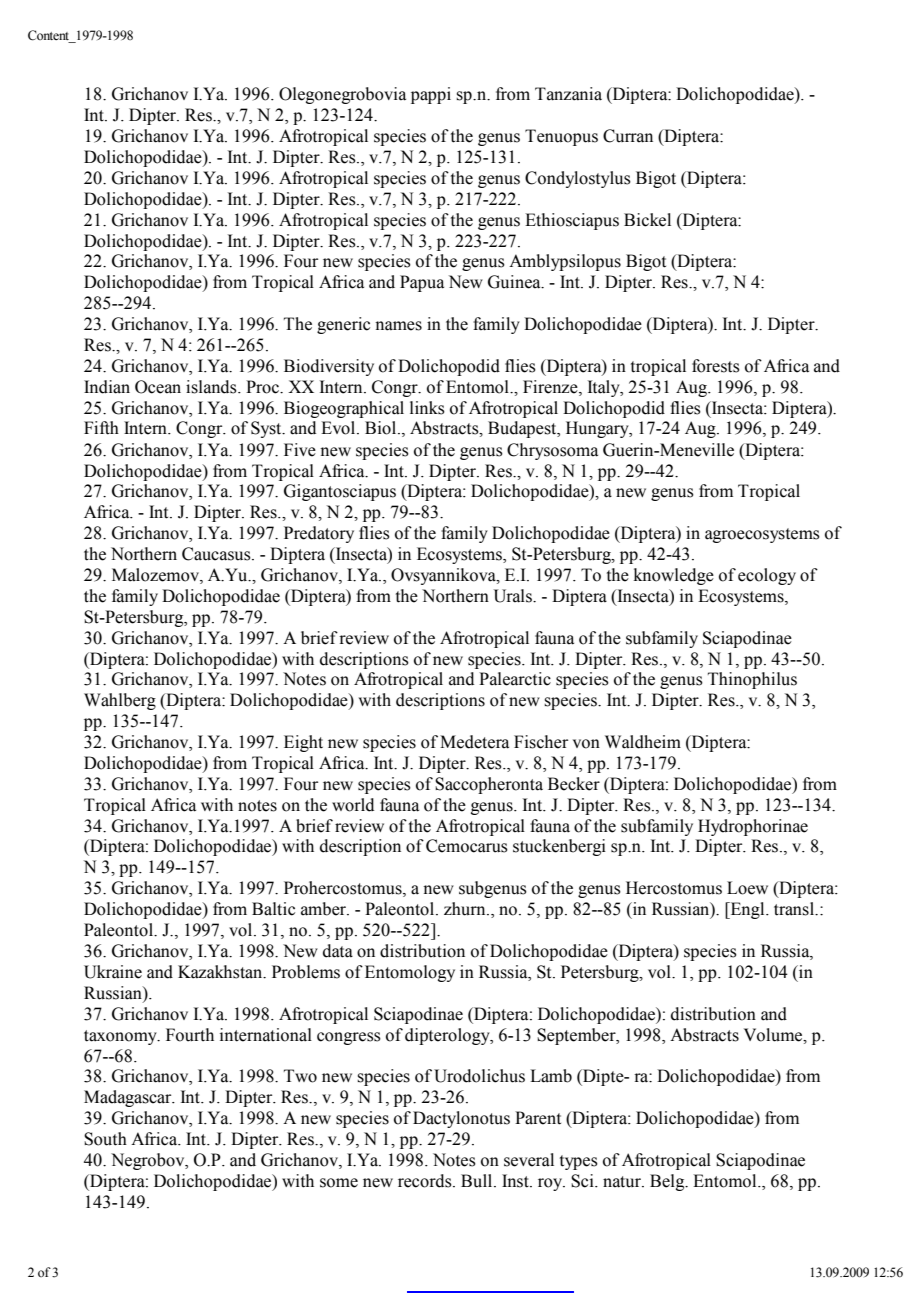 Image resolution: width=924 pixels, height=1308 pixels. I want to click on links, so click(427, 408).
